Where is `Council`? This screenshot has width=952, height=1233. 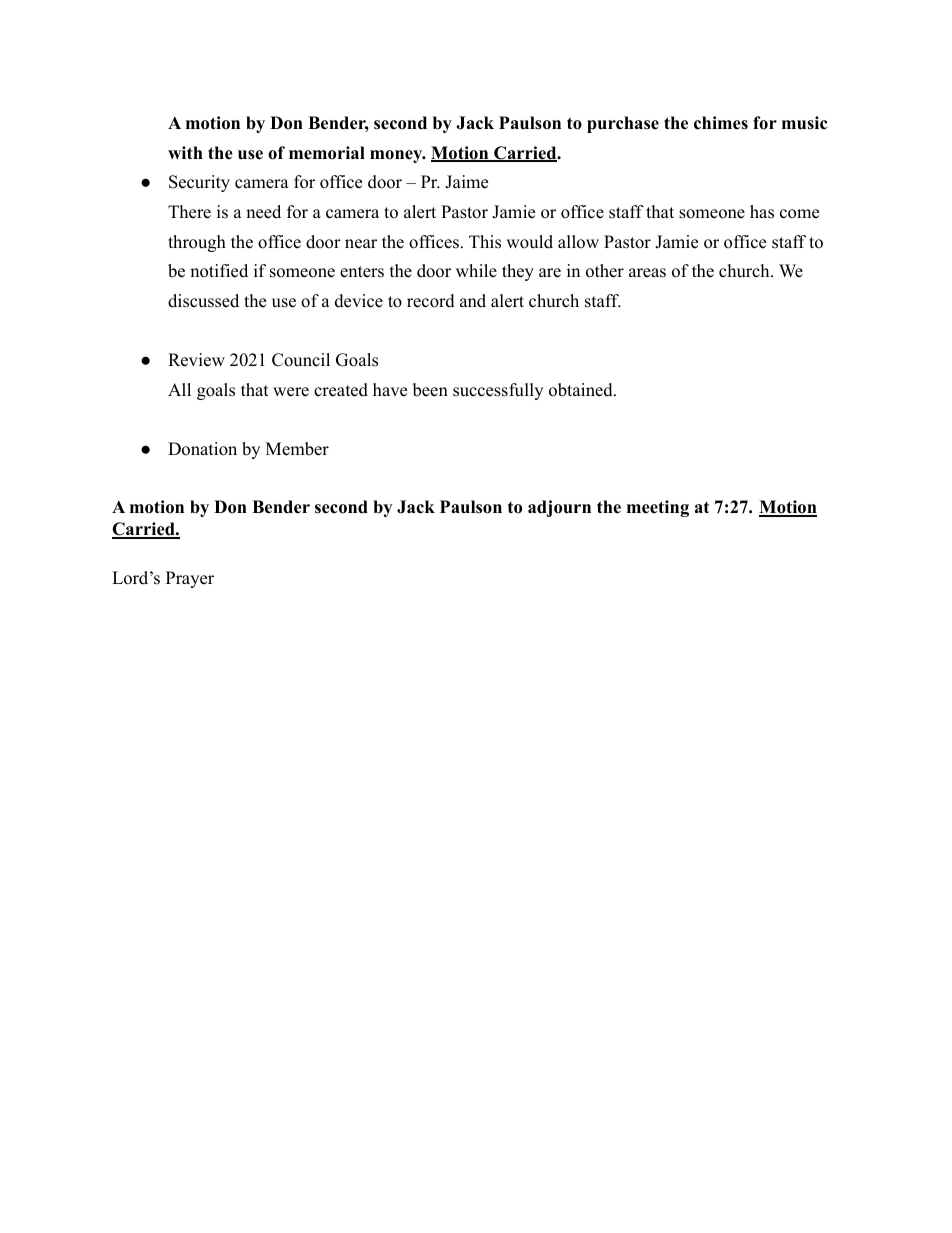 Council is located at coordinates (301, 360).
